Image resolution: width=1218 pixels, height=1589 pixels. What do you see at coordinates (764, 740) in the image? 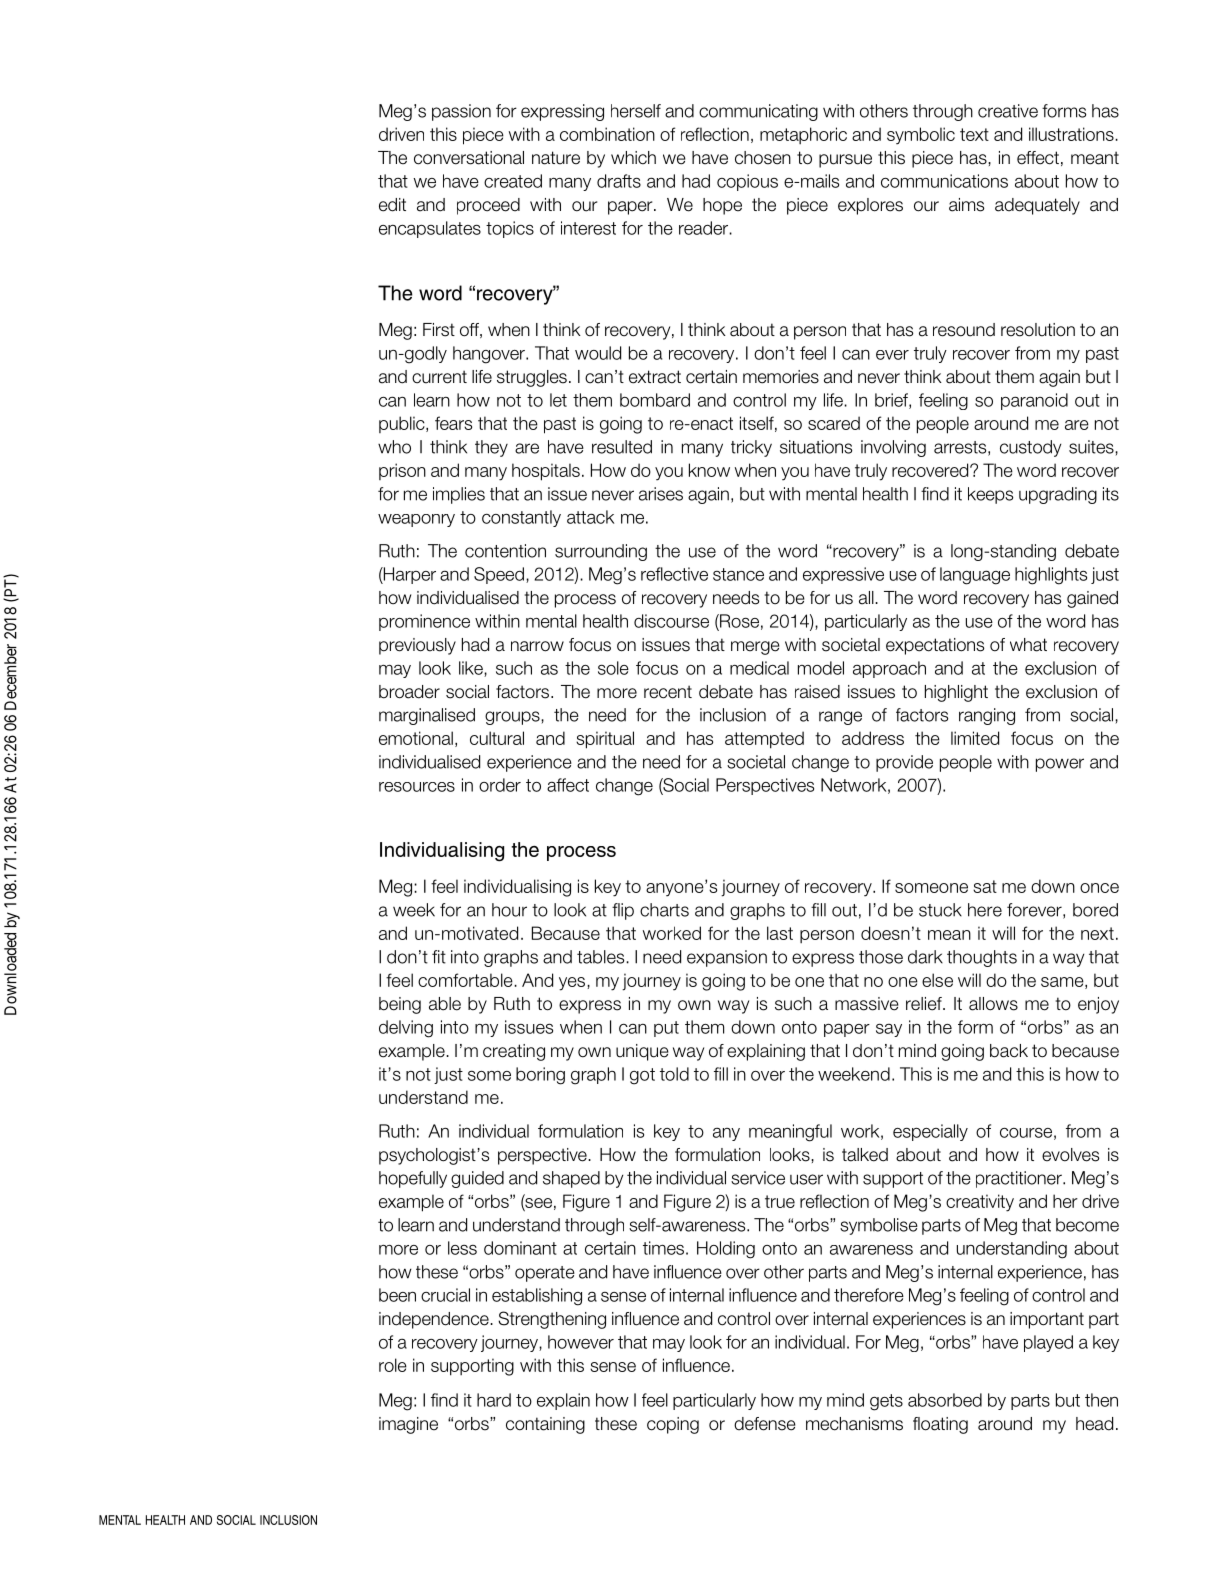
I see `attempted` at bounding box center [764, 740].
